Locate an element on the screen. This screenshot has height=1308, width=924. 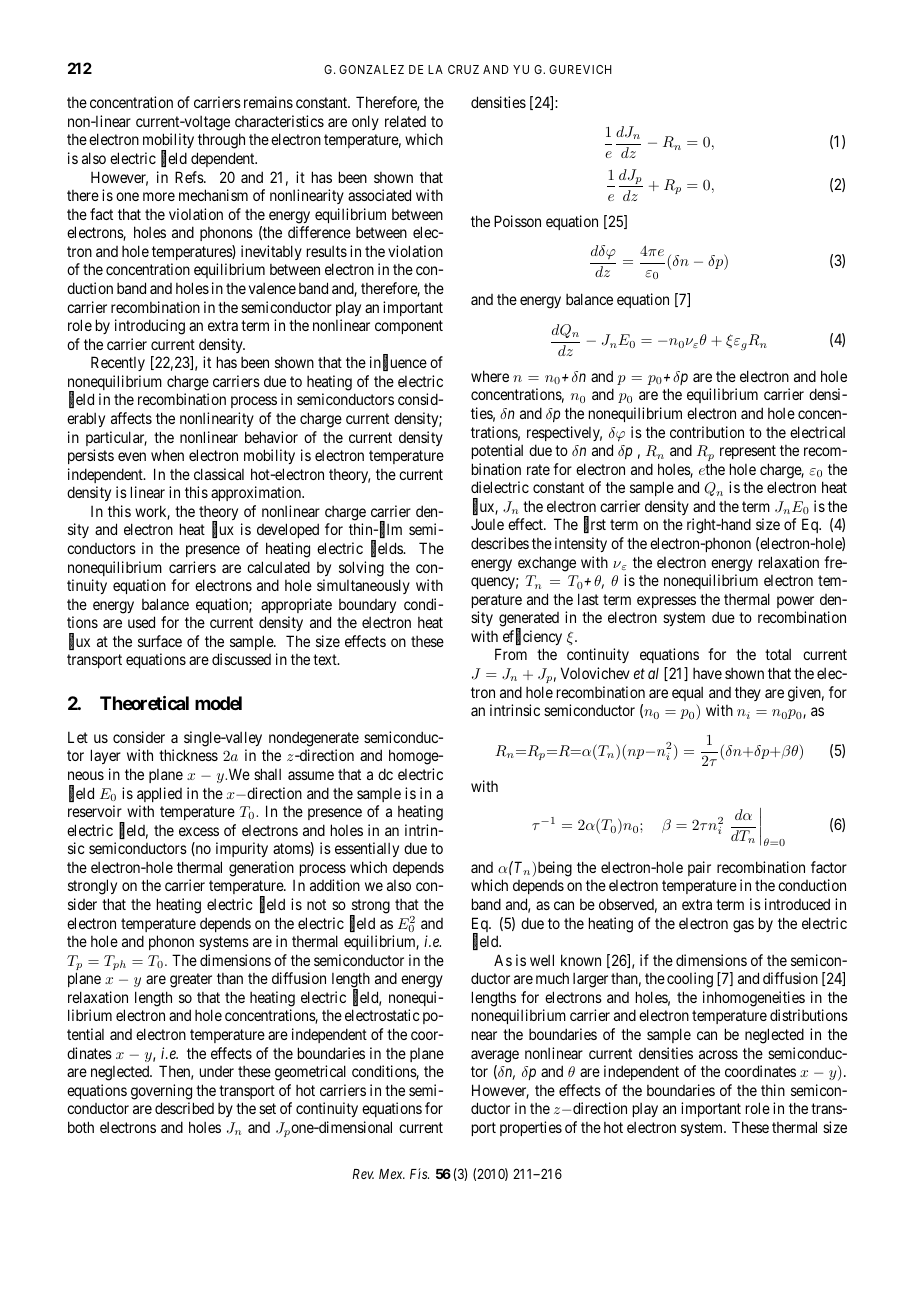
described is located at coordinates (184, 1108).
